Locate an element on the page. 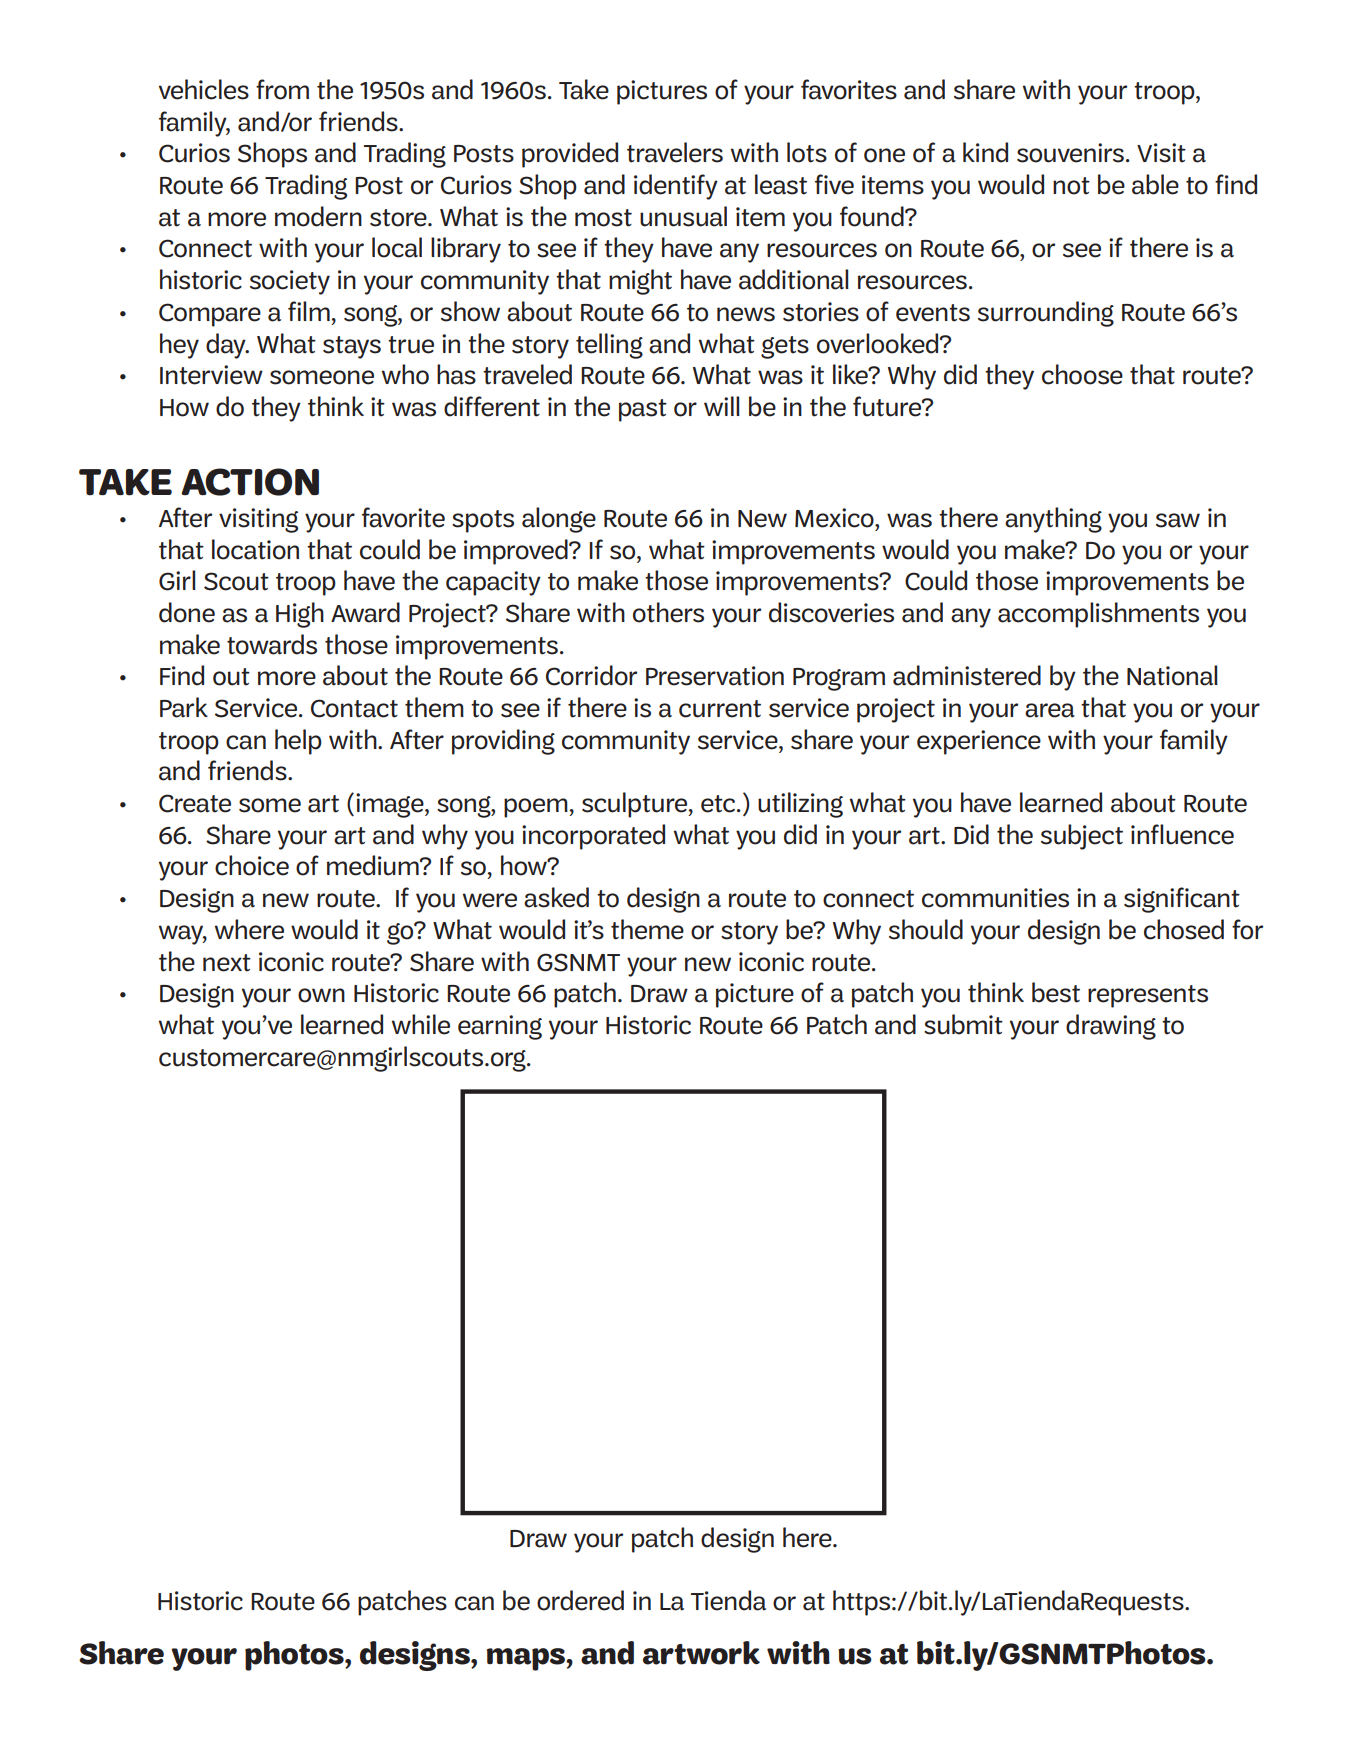  from is located at coordinates (282, 89).
